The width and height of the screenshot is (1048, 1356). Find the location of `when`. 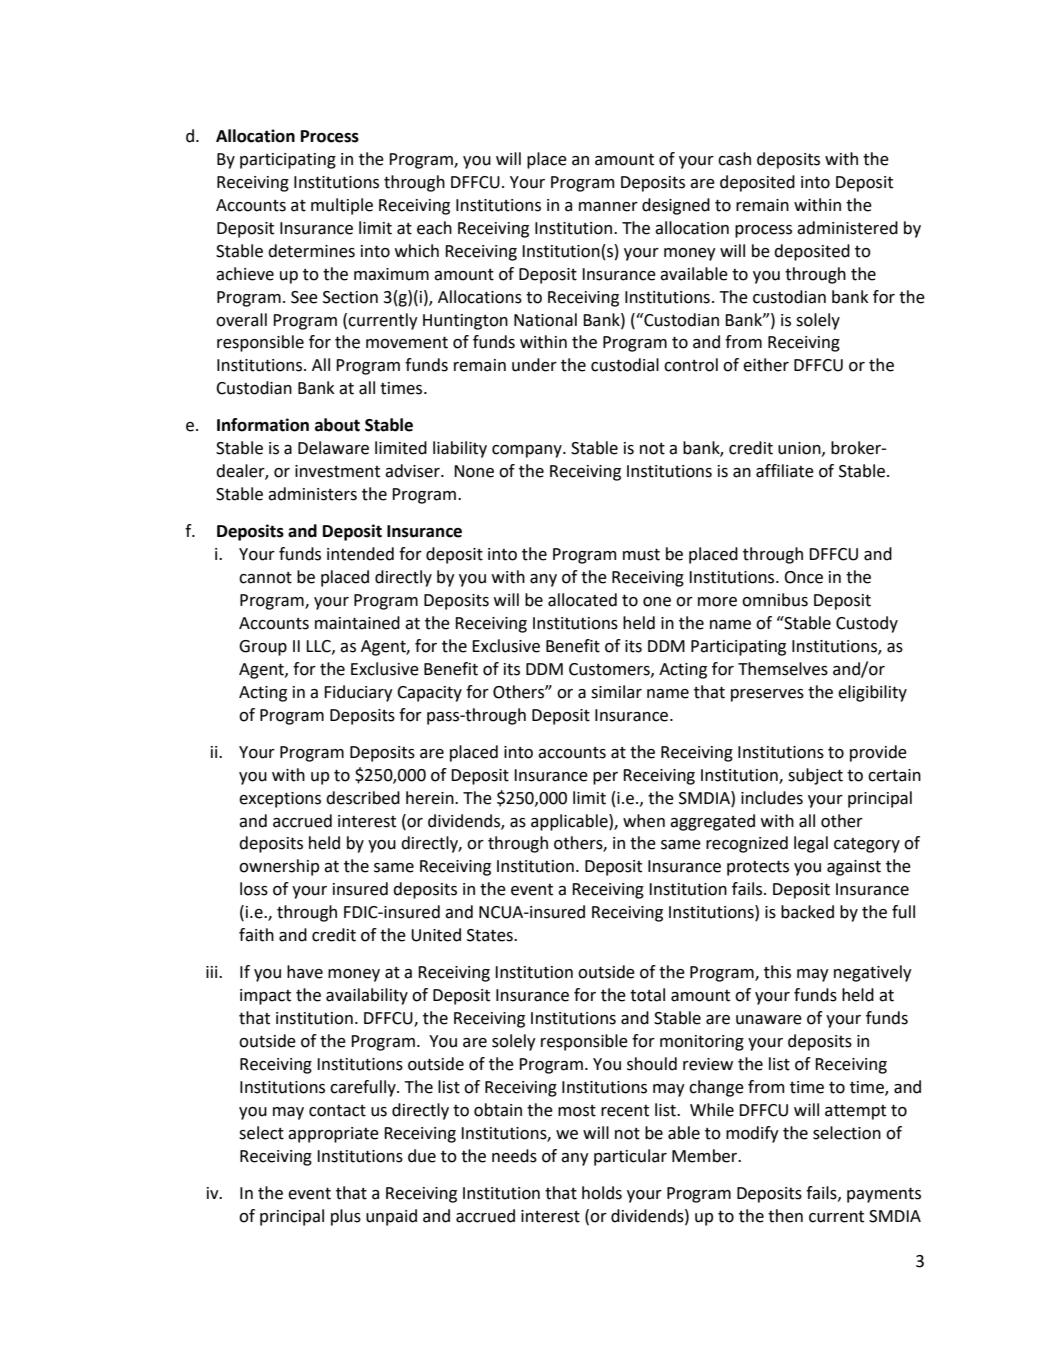

when is located at coordinates (644, 821).
